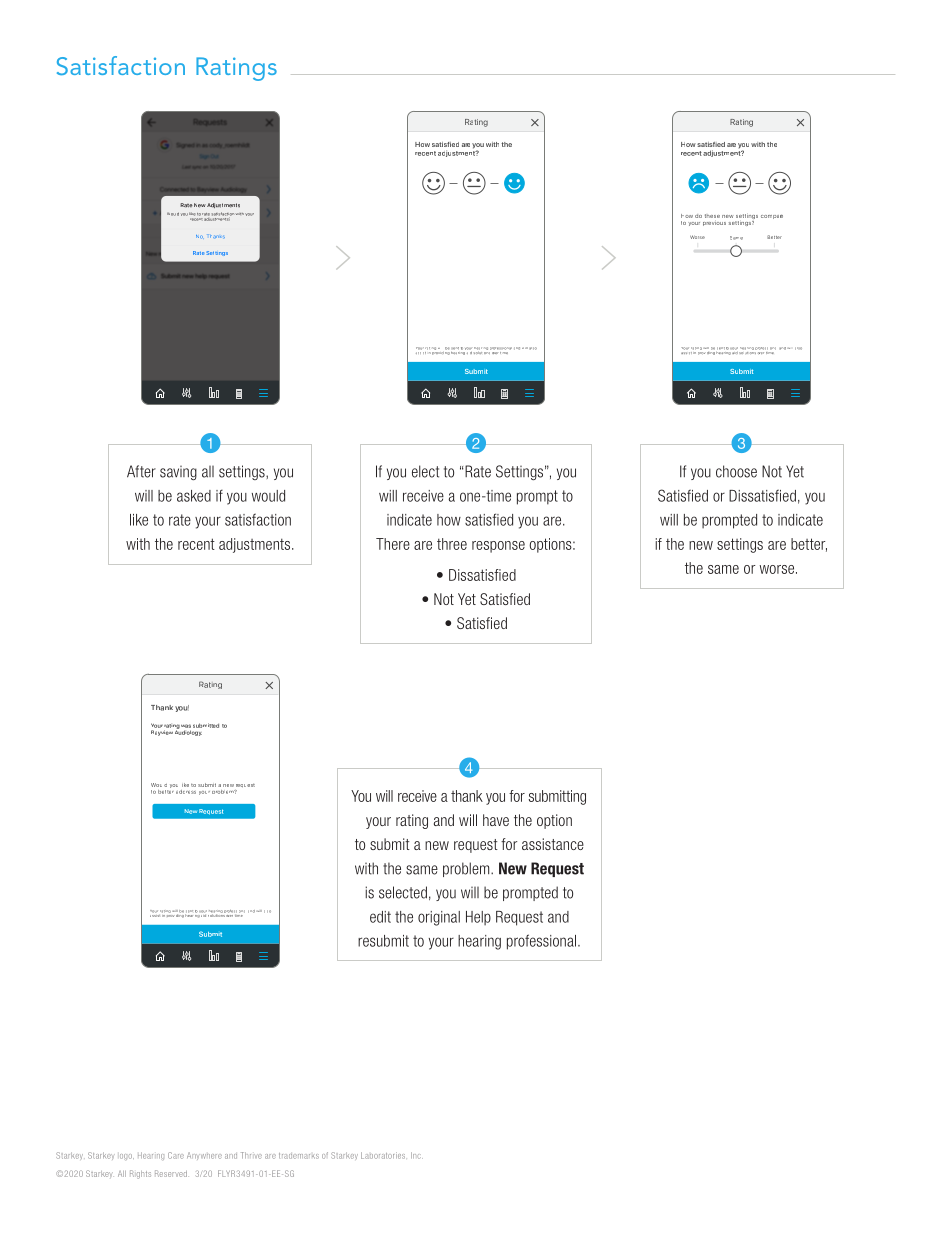  I want to click on Inc, so click(417, 1155).
